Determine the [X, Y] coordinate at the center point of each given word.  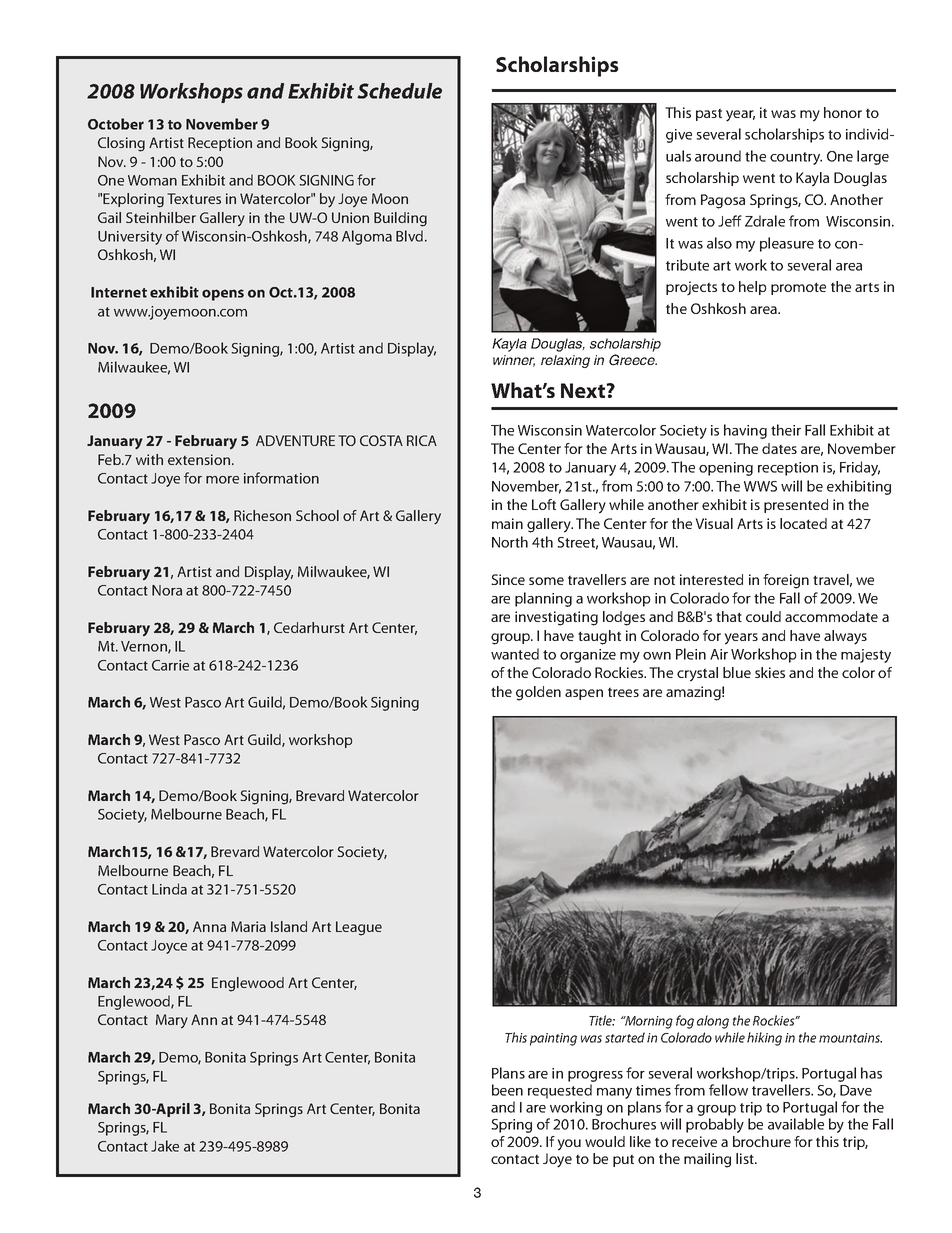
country [796, 158]
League [359, 928]
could [763, 616]
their [786, 430]
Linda [169, 889]
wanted [515, 654]
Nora [167, 590]
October [116, 124]
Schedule [399, 91]
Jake [165, 1146]
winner [514, 361]
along [713, 1022]
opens [223, 295]
